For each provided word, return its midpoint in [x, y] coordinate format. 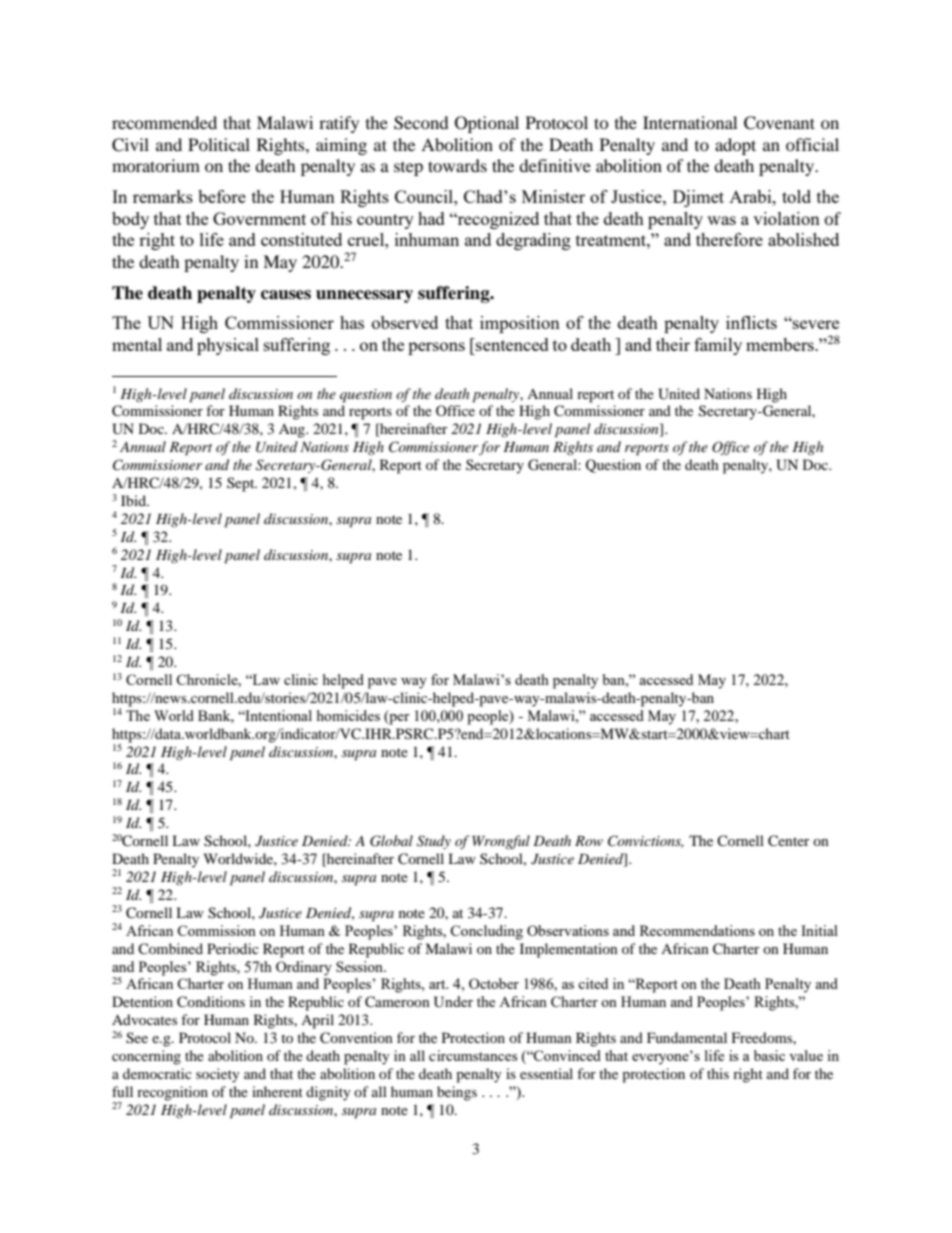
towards [457, 165]
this [718, 1073]
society [218, 1075]
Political [219, 144]
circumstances [473, 1055]
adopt [735, 146]
